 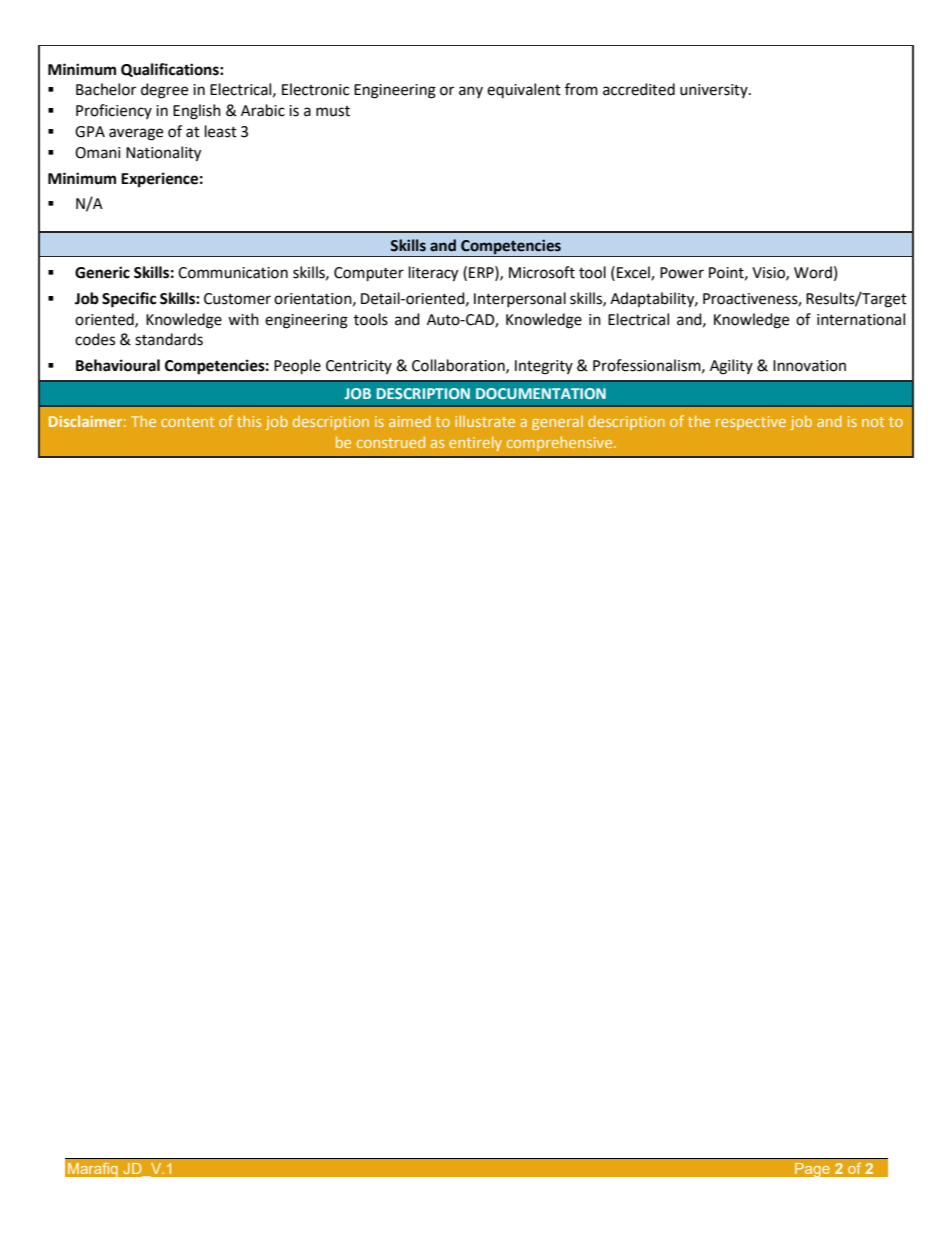 I want to click on Nationality, so click(x=163, y=154).
